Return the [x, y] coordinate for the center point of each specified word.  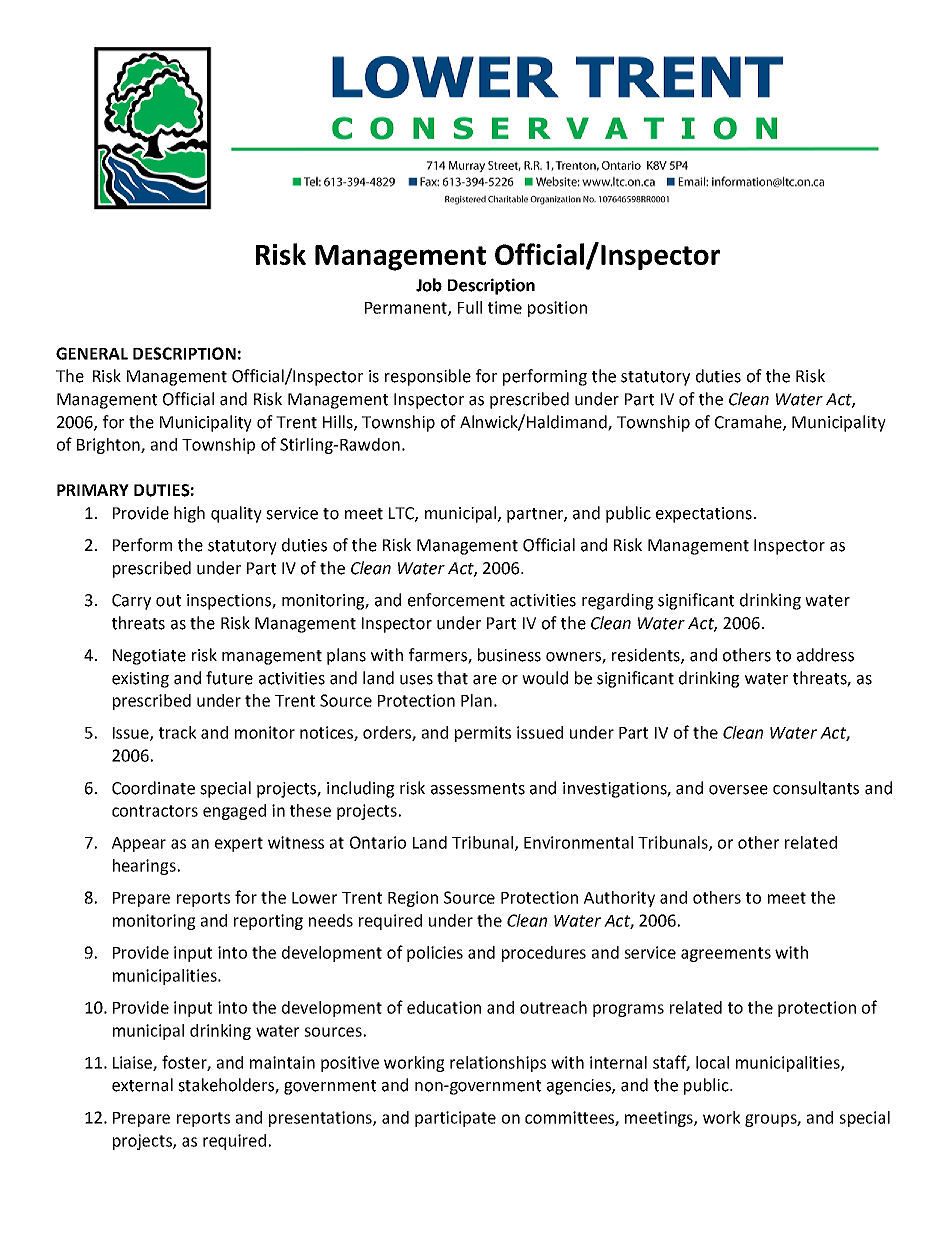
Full [470, 307]
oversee [738, 790]
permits [483, 734]
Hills [339, 422]
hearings [144, 867]
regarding [618, 601]
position [557, 309]
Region [413, 899]
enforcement [456, 600]
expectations [704, 515]
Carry [131, 602]
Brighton [109, 446]
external [142, 1085]
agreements [726, 954]
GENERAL [92, 353]
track [177, 732]
